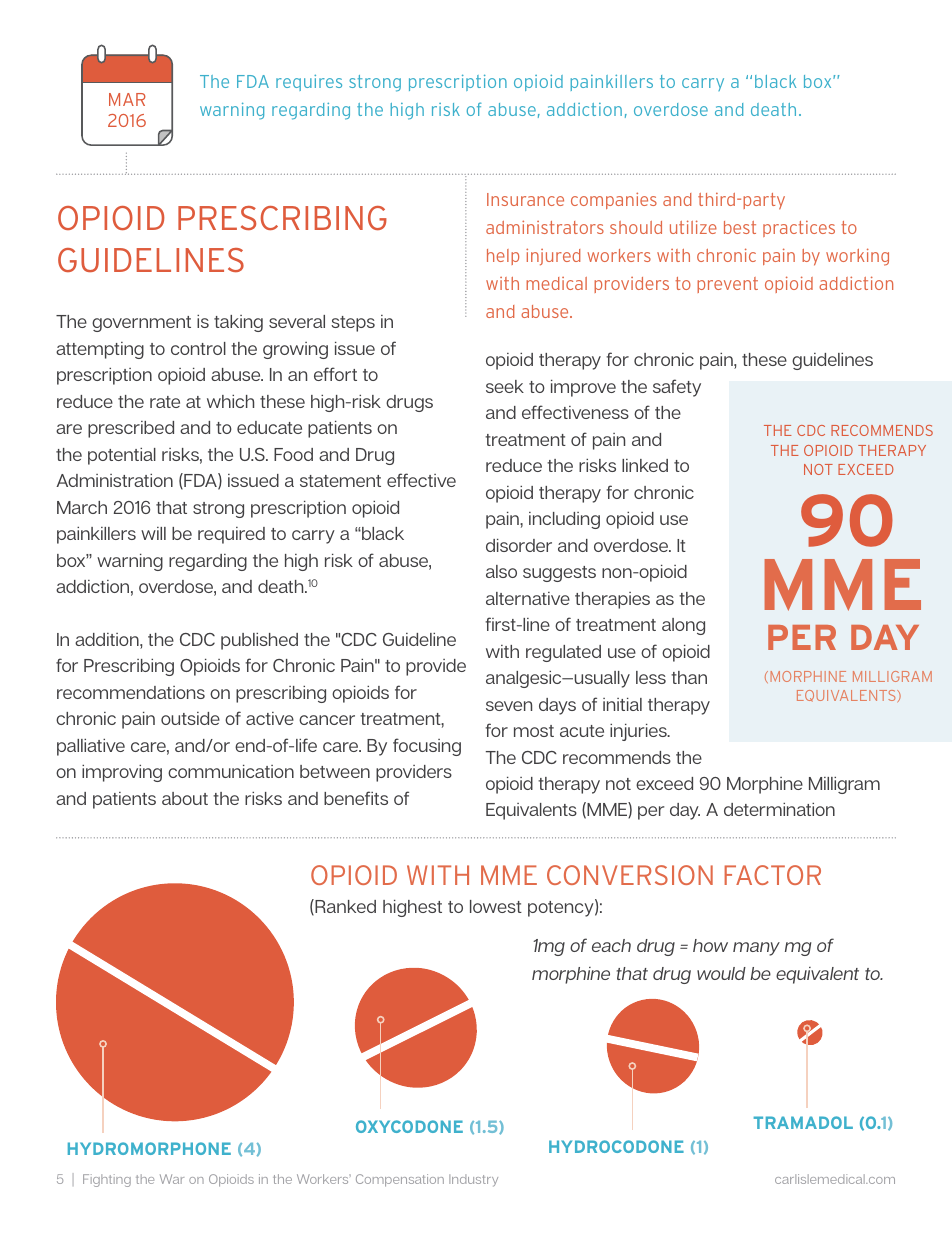  What do you see at coordinates (525, 199) in the screenshot?
I see `Insurance` at bounding box center [525, 199].
